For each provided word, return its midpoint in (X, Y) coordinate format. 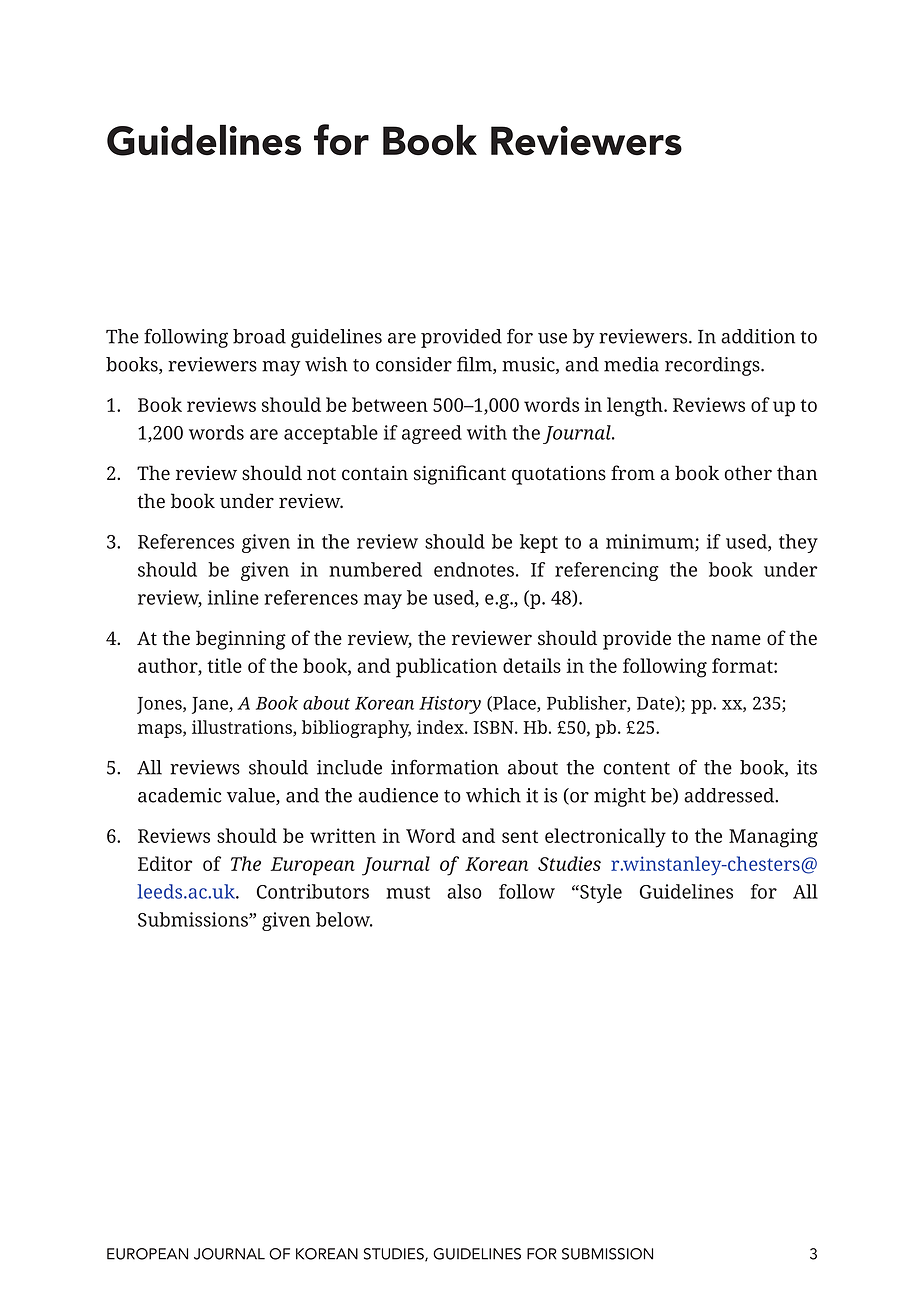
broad (259, 336)
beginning (241, 640)
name (736, 640)
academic (180, 795)
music (529, 365)
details (532, 665)
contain (375, 473)
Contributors (313, 891)
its (807, 767)
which (493, 795)
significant (460, 475)
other (748, 473)
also (464, 891)
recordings (713, 366)
